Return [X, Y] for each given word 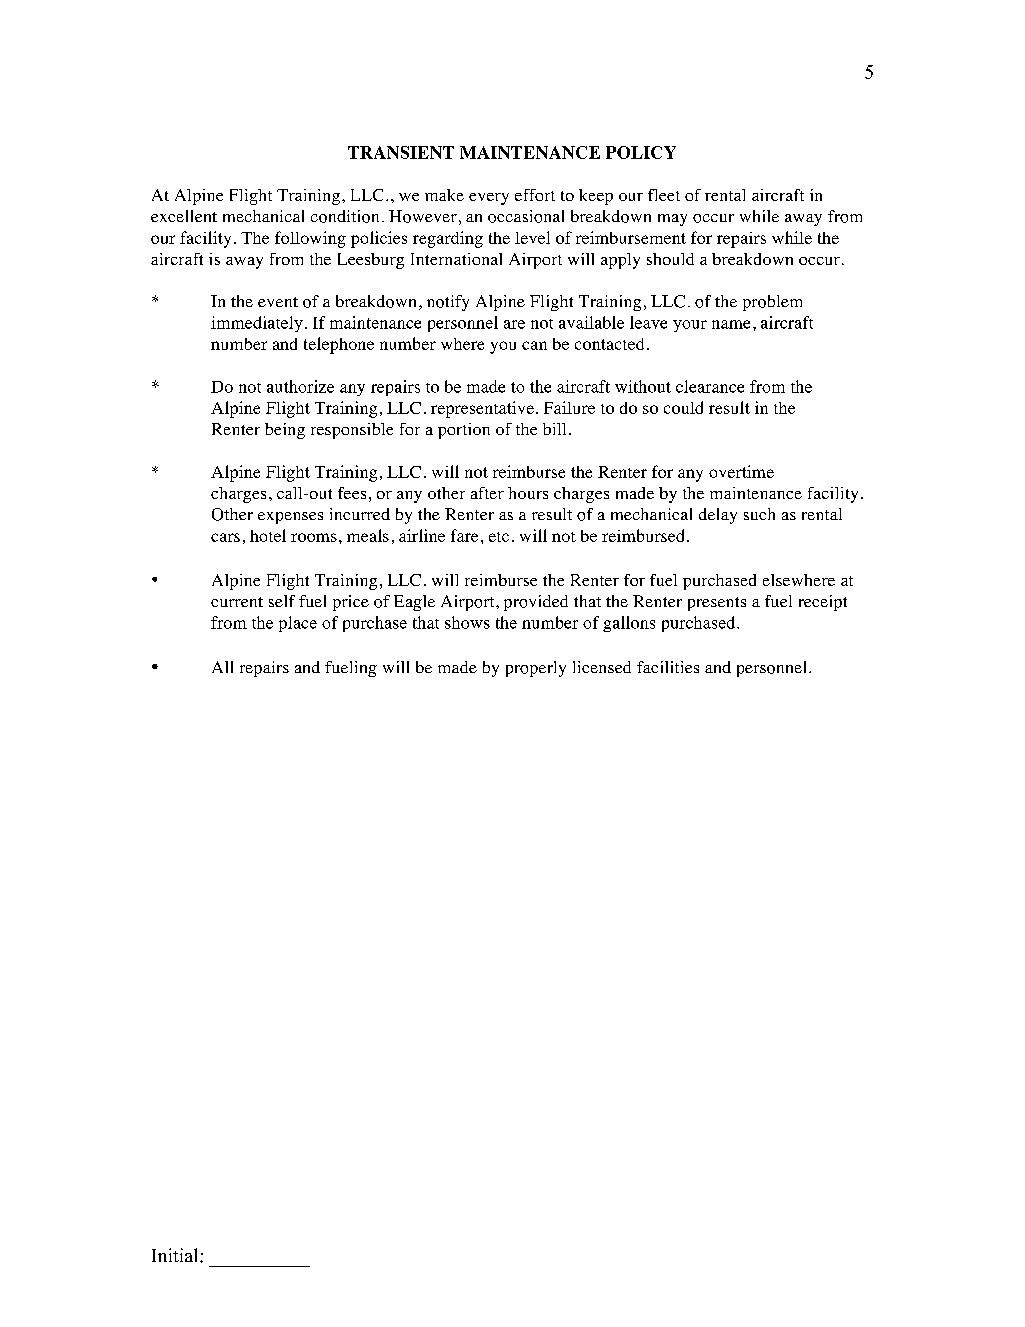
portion [464, 431]
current [237, 602]
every [489, 199]
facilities [668, 667]
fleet [664, 195]
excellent [184, 216]
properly [536, 669]
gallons [629, 624]
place [298, 624]
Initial [176, 1255]
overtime [741, 471]
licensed [602, 667]
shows [467, 622]
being [285, 431]
